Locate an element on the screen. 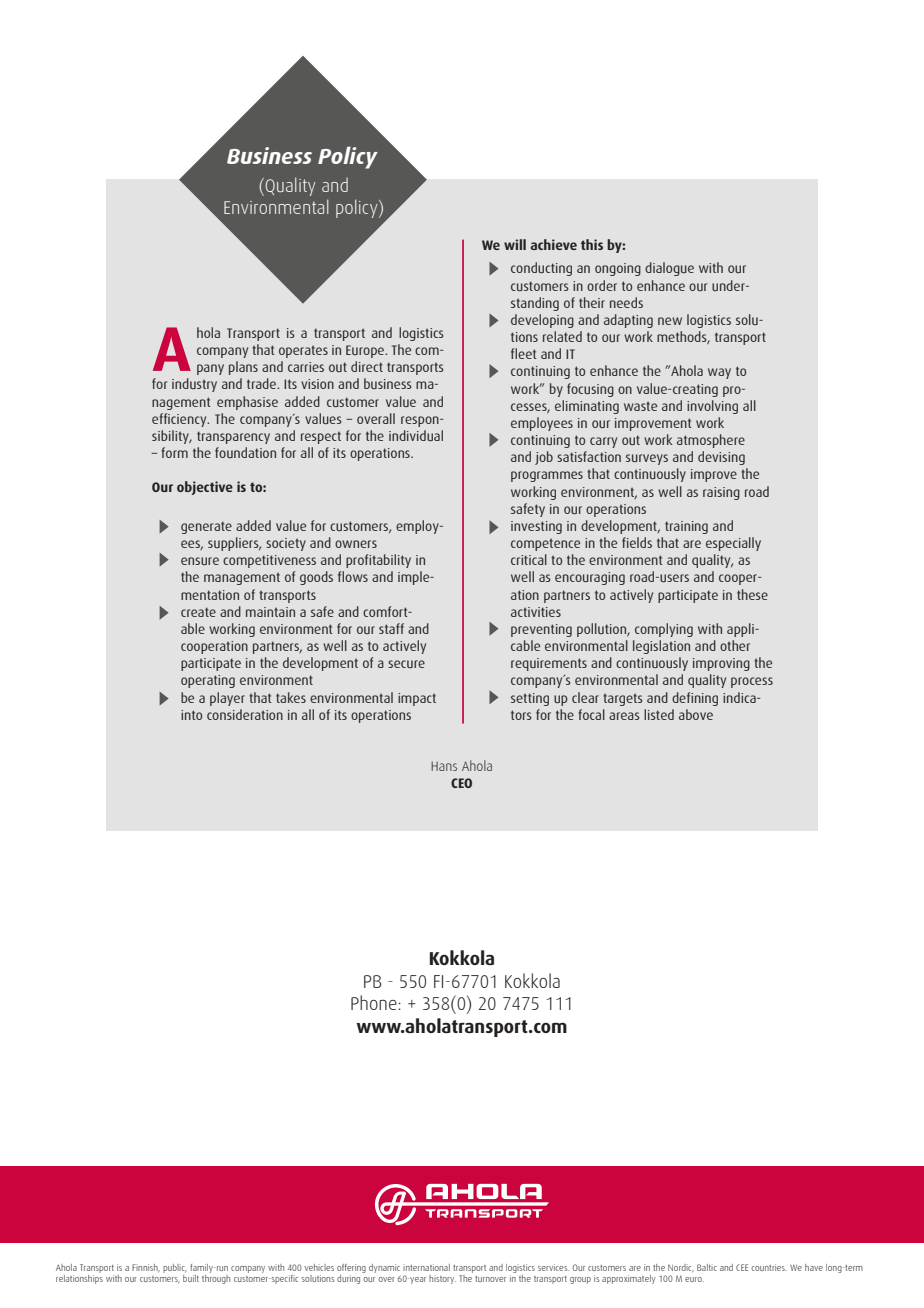  Baltic is located at coordinates (707, 1267).
